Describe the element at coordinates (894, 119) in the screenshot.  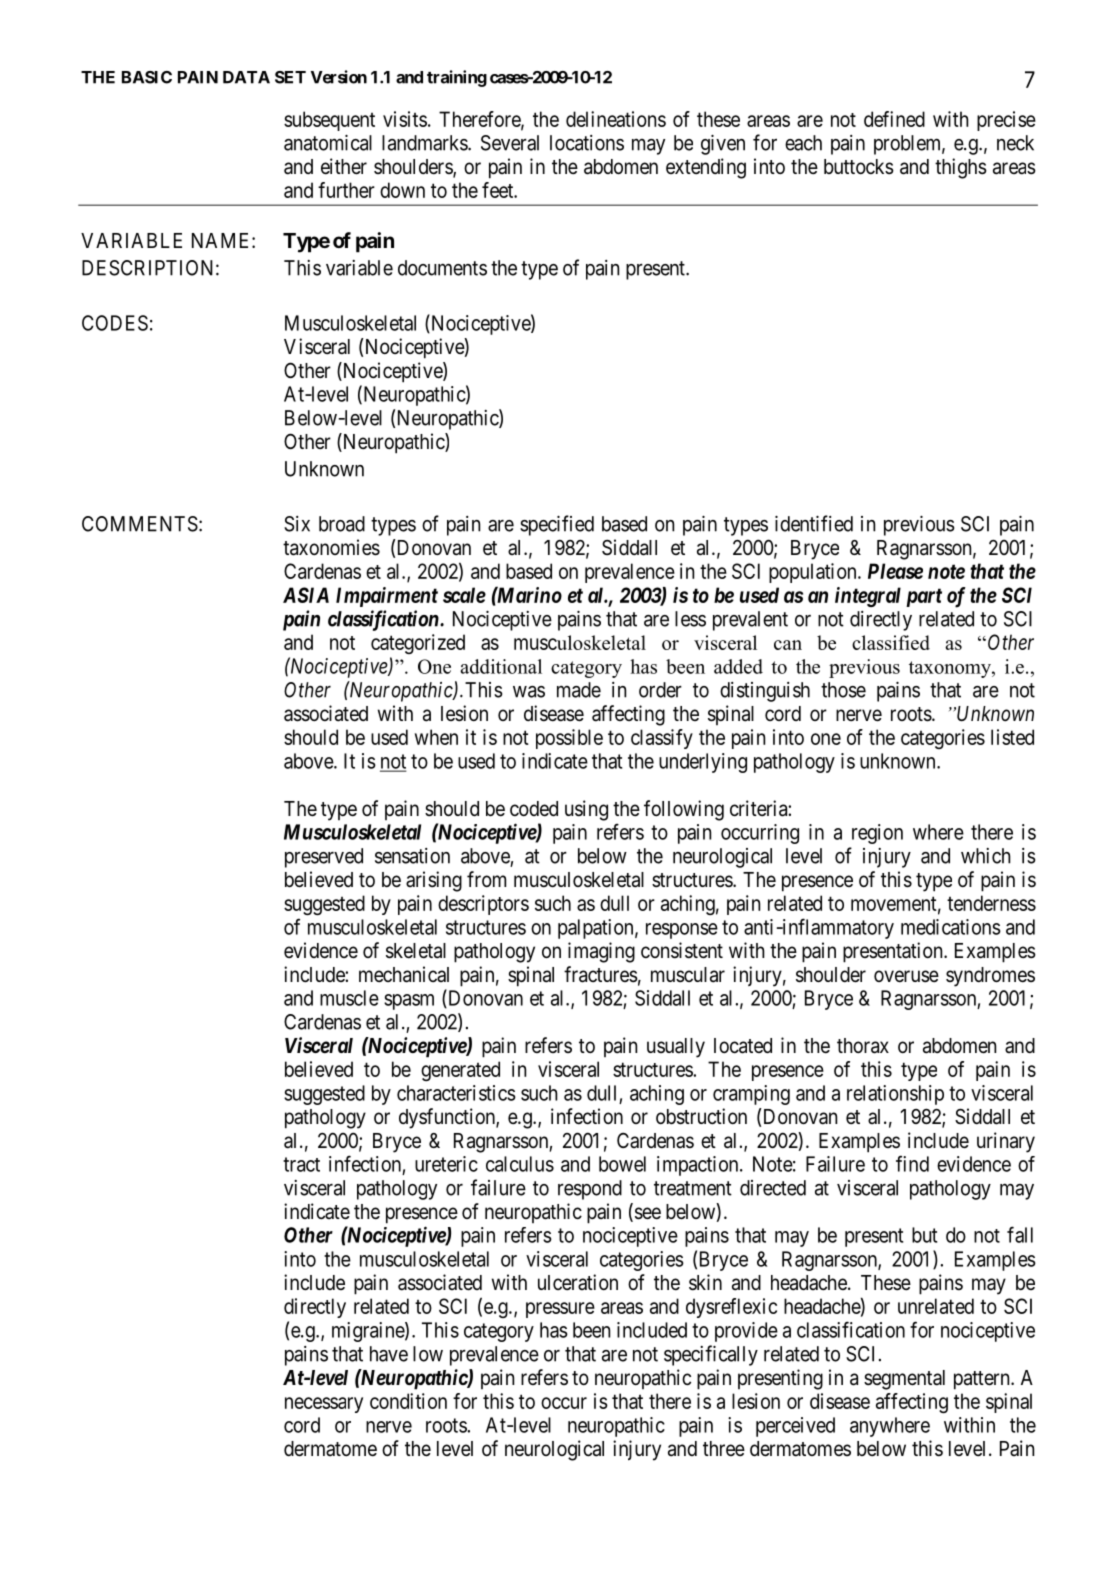
I see `defined` at that location.
